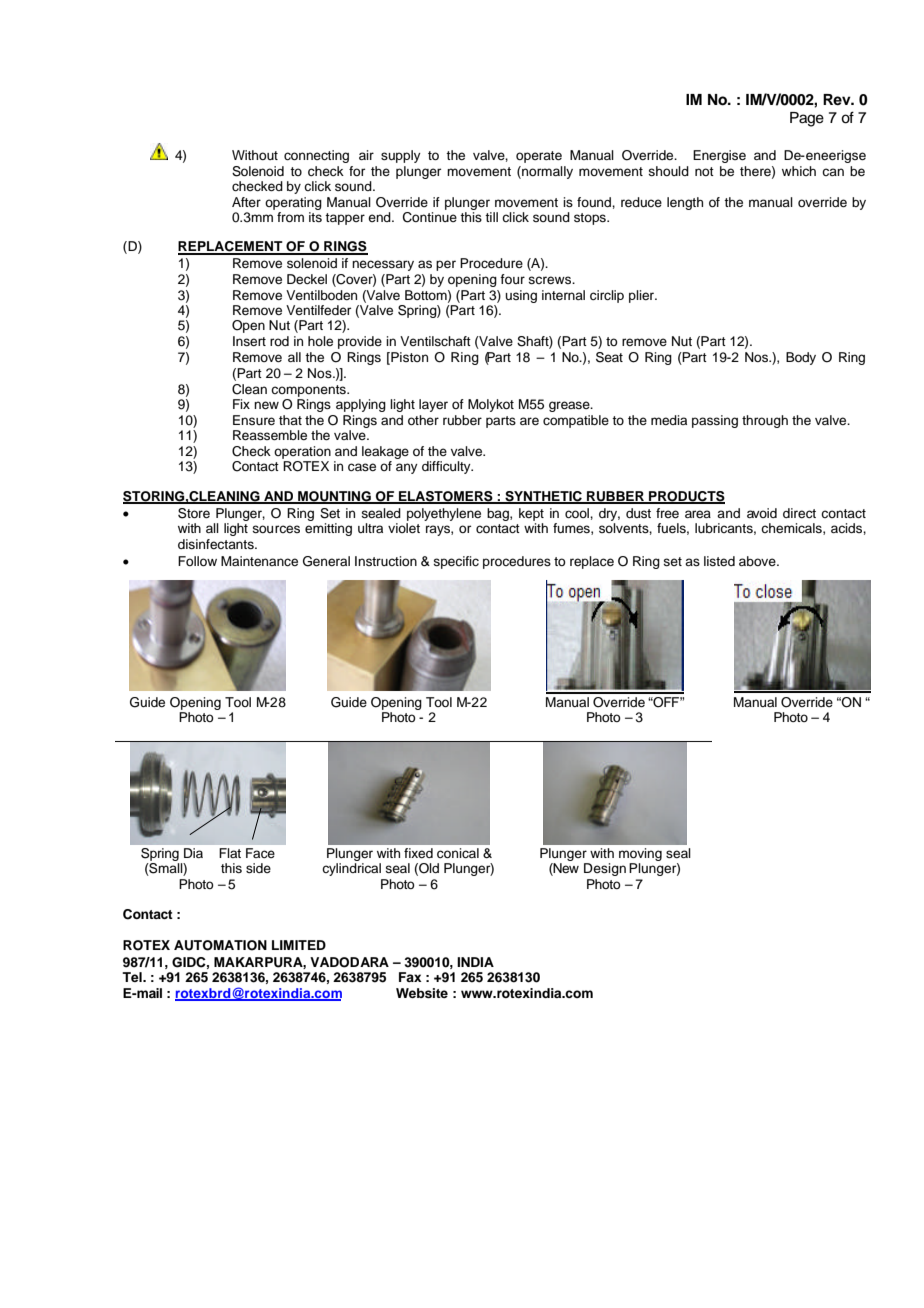 The width and height of the page is (924, 1308). I want to click on using, so click(521, 296).
